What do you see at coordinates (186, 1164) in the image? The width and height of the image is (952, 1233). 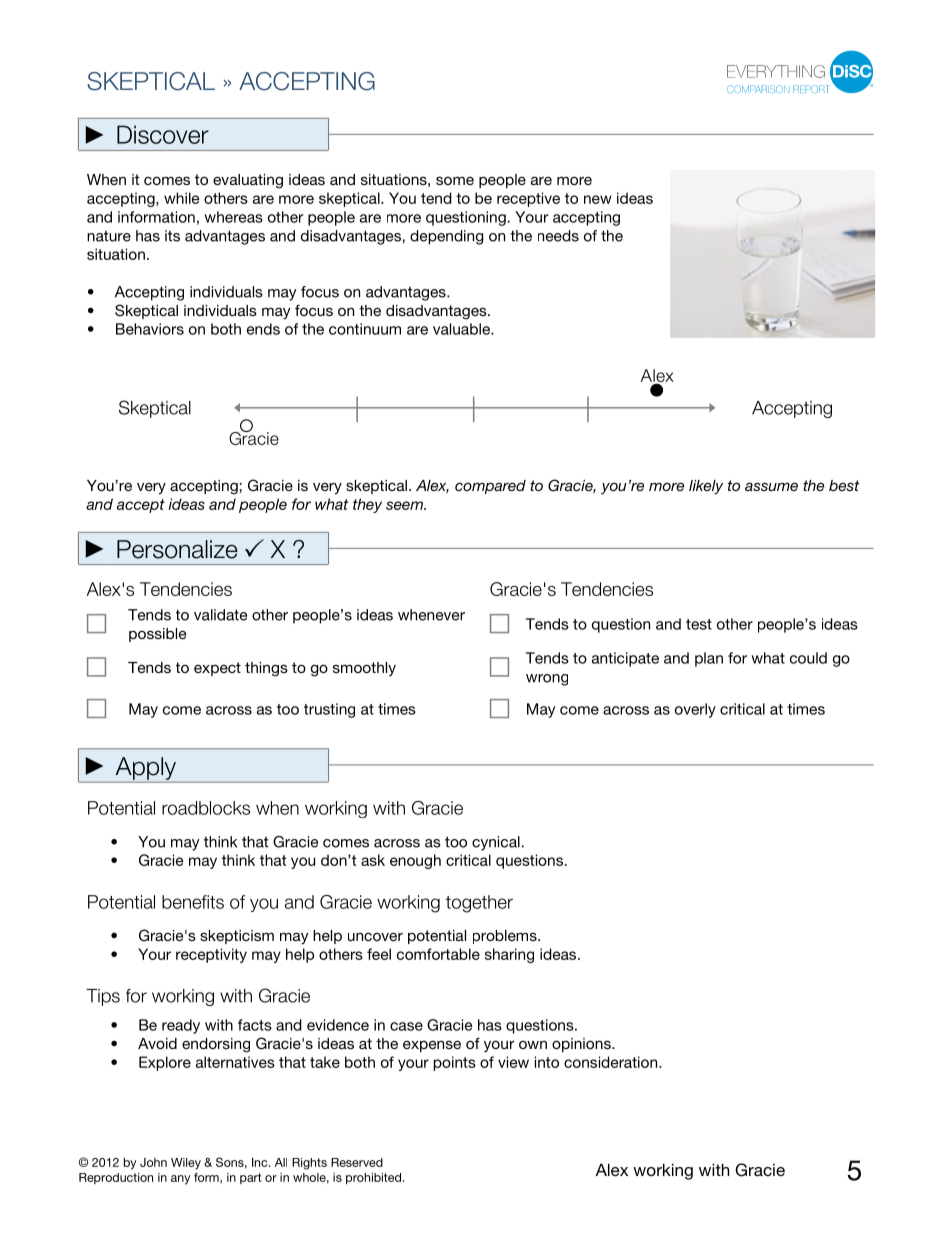 I see `Wiley` at bounding box center [186, 1164].
